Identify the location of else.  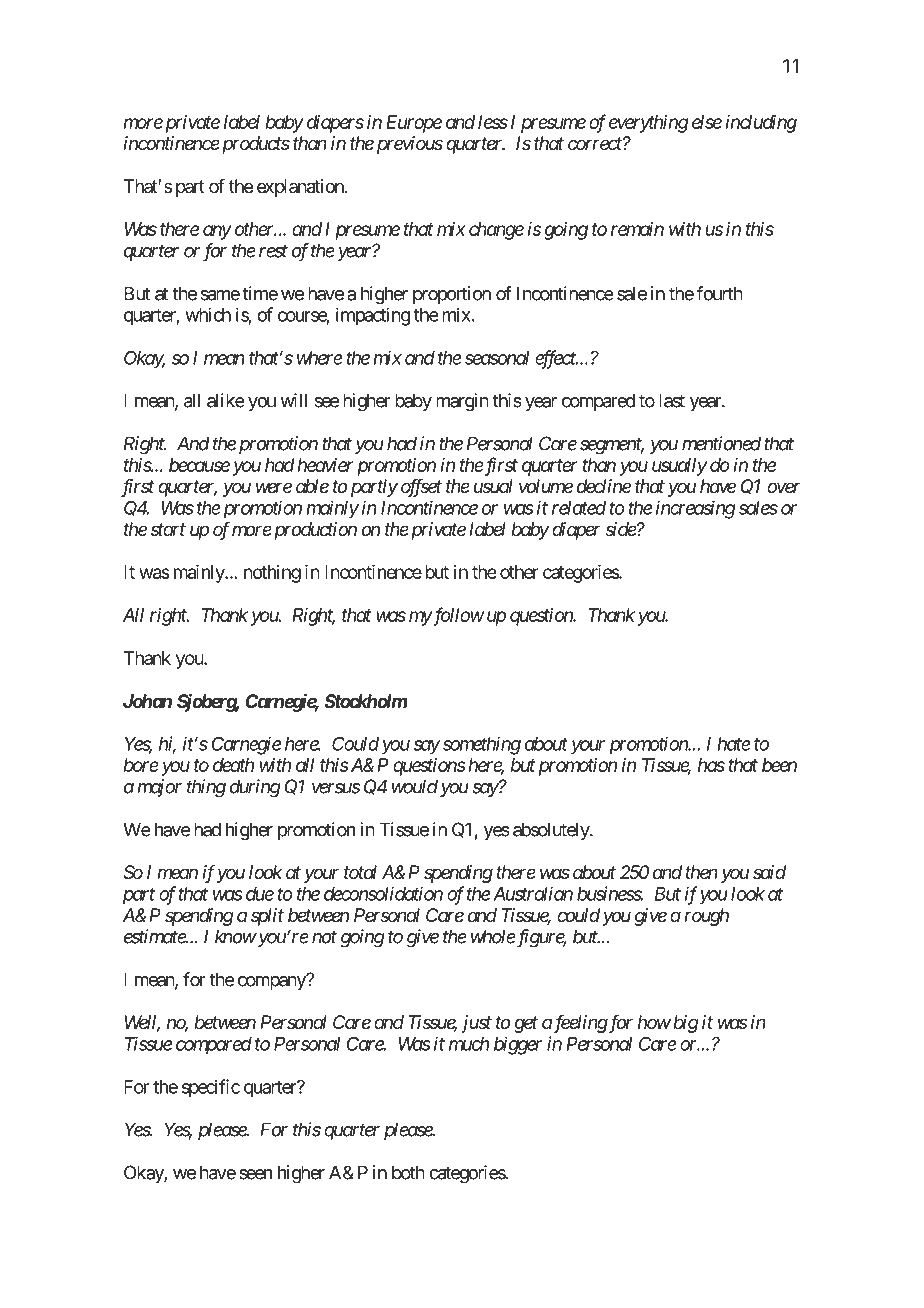
(707, 122).
